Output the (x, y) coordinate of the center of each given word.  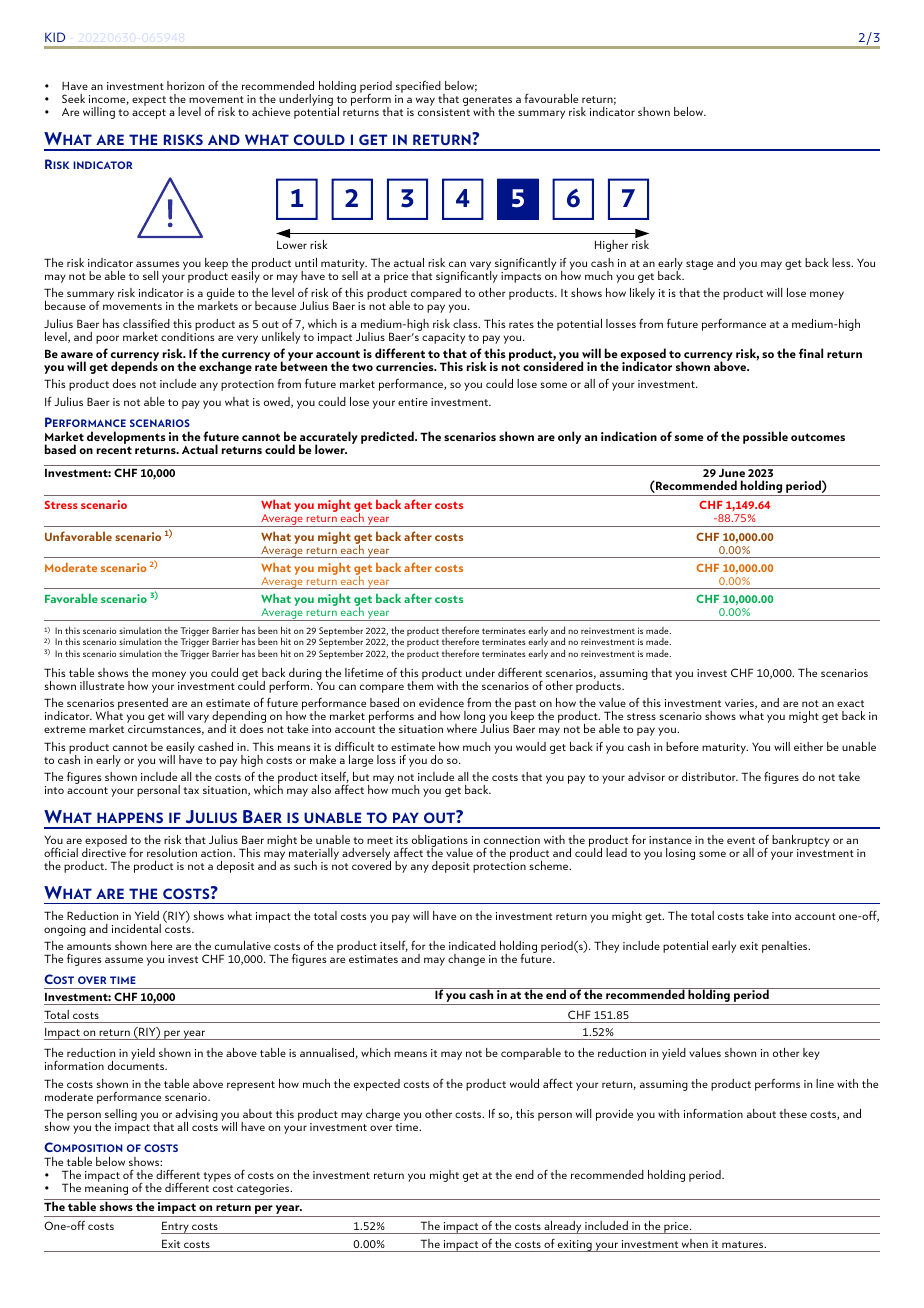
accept (149, 114)
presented (143, 704)
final (811, 353)
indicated (472, 945)
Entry (176, 1227)
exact (850, 703)
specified (418, 88)
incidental (136, 928)
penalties (786, 947)
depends (134, 367)
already (563, 1227)
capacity (443, 338)
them (420, 684)
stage (699, 265)
